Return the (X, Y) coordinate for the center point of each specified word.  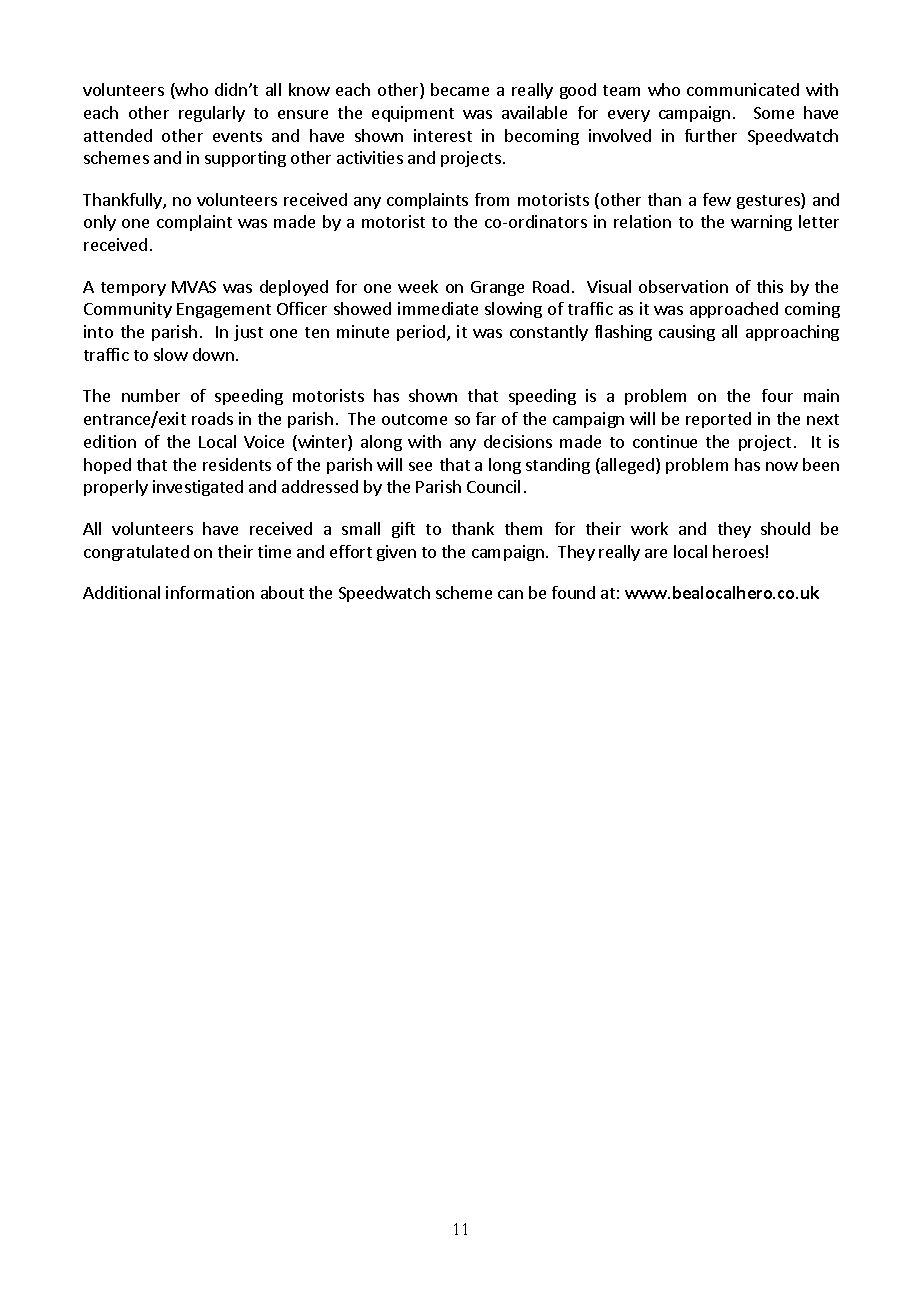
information (210, 592)
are (656, 553)
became (460, 89)
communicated (743, 89)
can (510, 594)
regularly (212, 114)
